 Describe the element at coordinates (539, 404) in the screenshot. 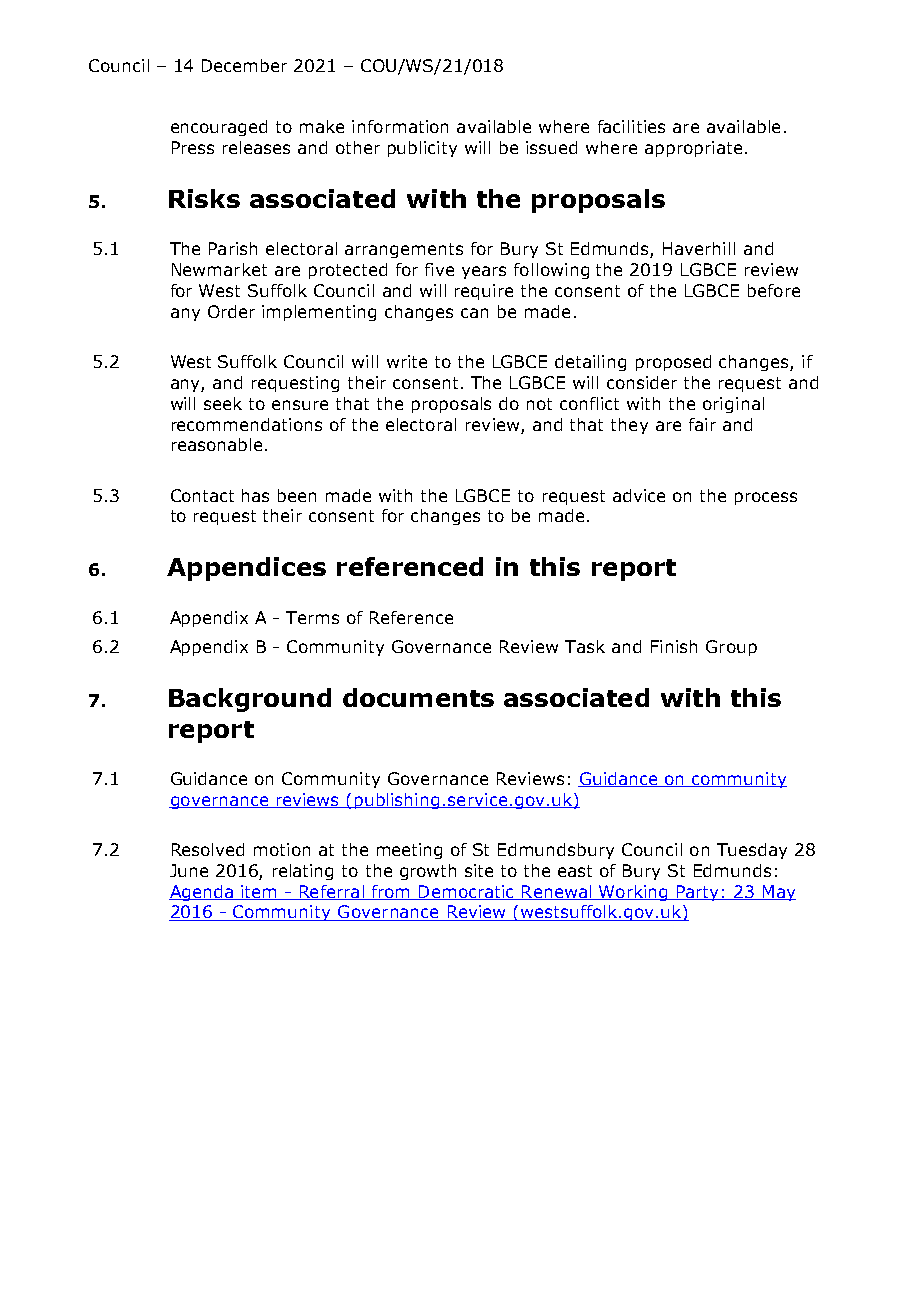

I see `not` at that location.
